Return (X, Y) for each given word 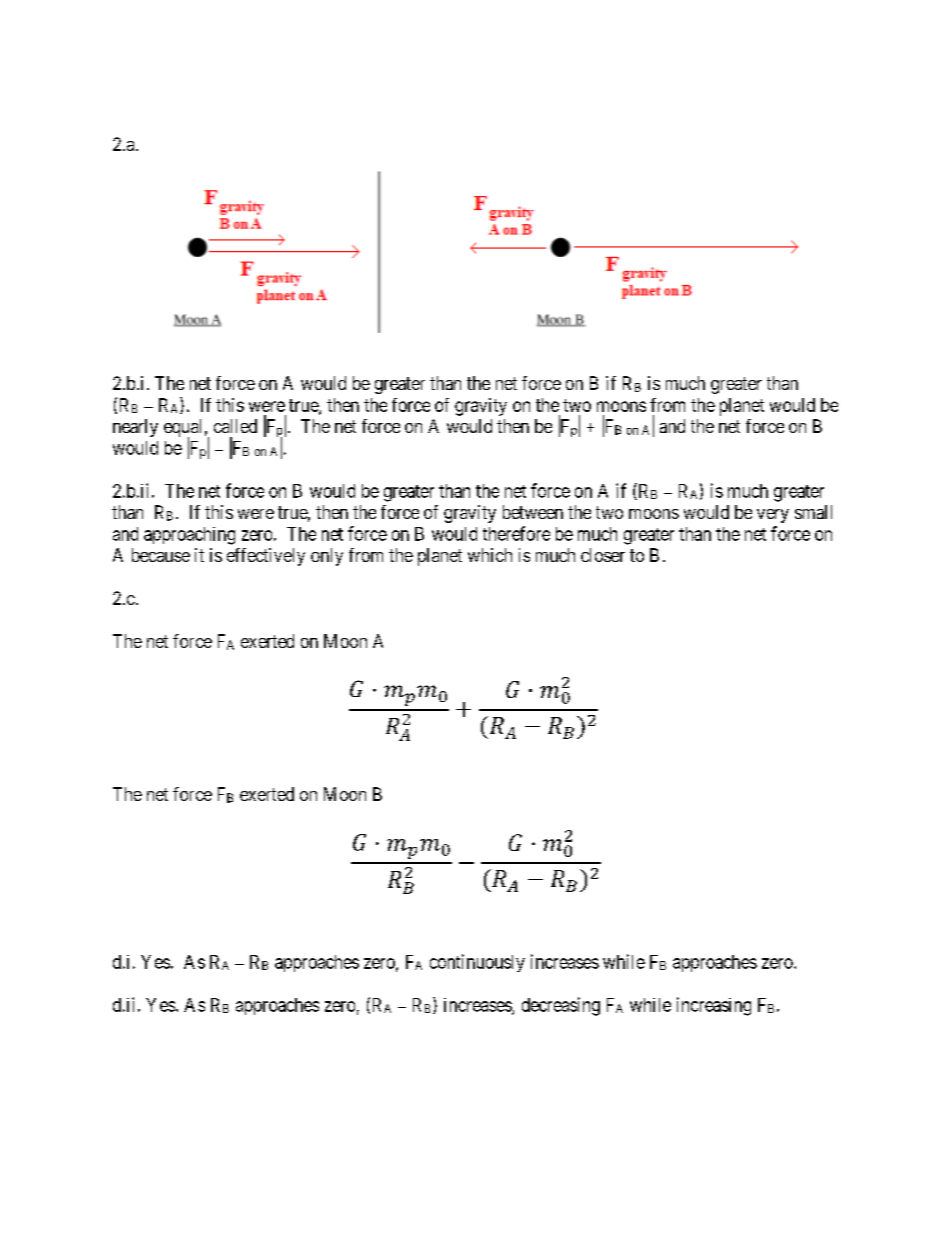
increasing (714, 1006)
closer (603, 555)
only (327, 557)
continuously (477, 963)
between (533, 512)
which (490, 555)
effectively (266, 557)
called (235, 426)
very (773, 516)
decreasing (561, 1006)
